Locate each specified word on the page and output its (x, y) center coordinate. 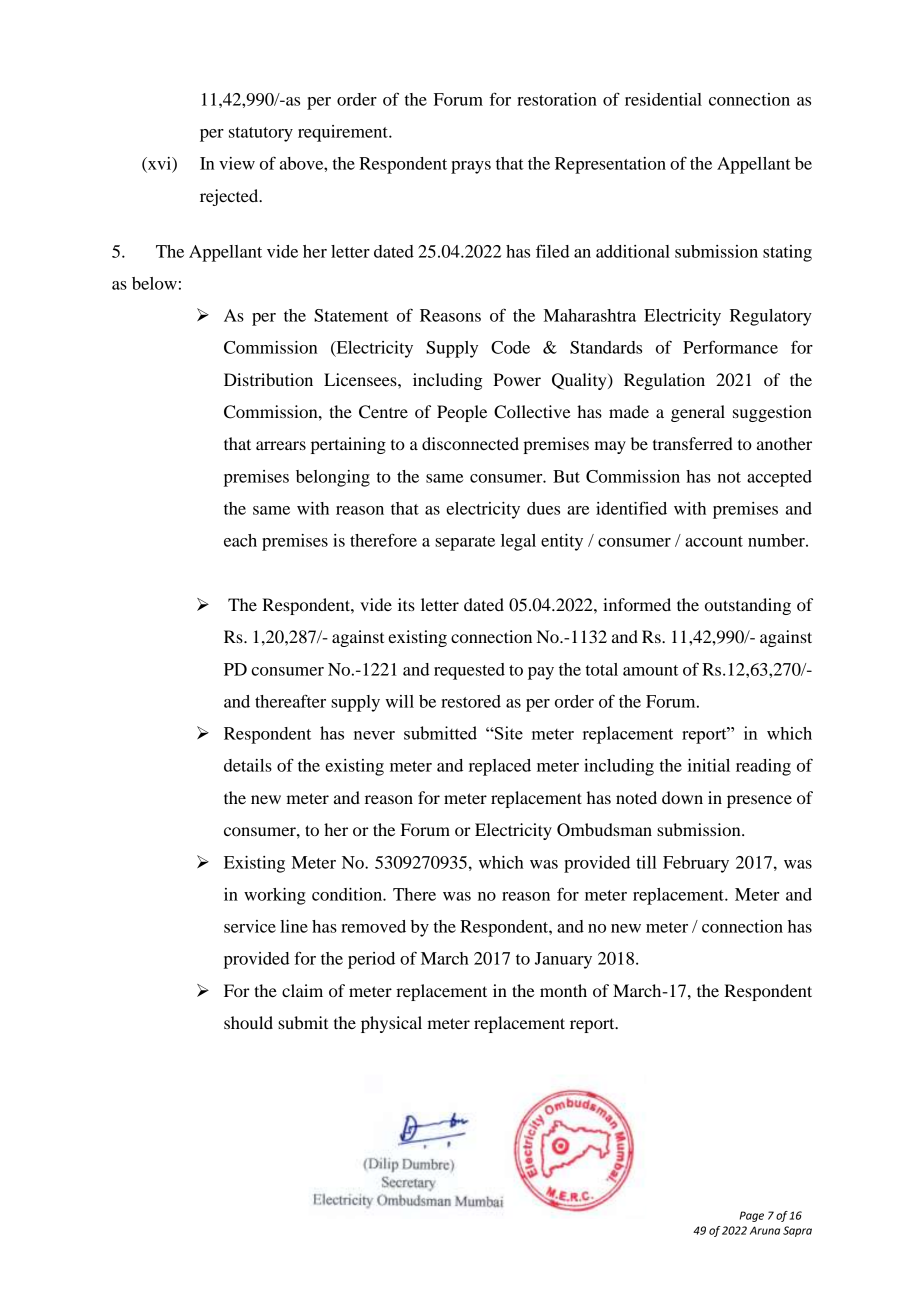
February (696, 864)
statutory (261, 134)
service (250, 926)
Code (510, 347)
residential (663, 99)
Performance (730, 347)
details (248, 765)
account (714, 541)
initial (709, 765)
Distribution (268, 379)
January (563, 960)
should (248, 1022)
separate (465, 543)
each (240, 540)
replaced (500, 767)
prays (471, 167)
